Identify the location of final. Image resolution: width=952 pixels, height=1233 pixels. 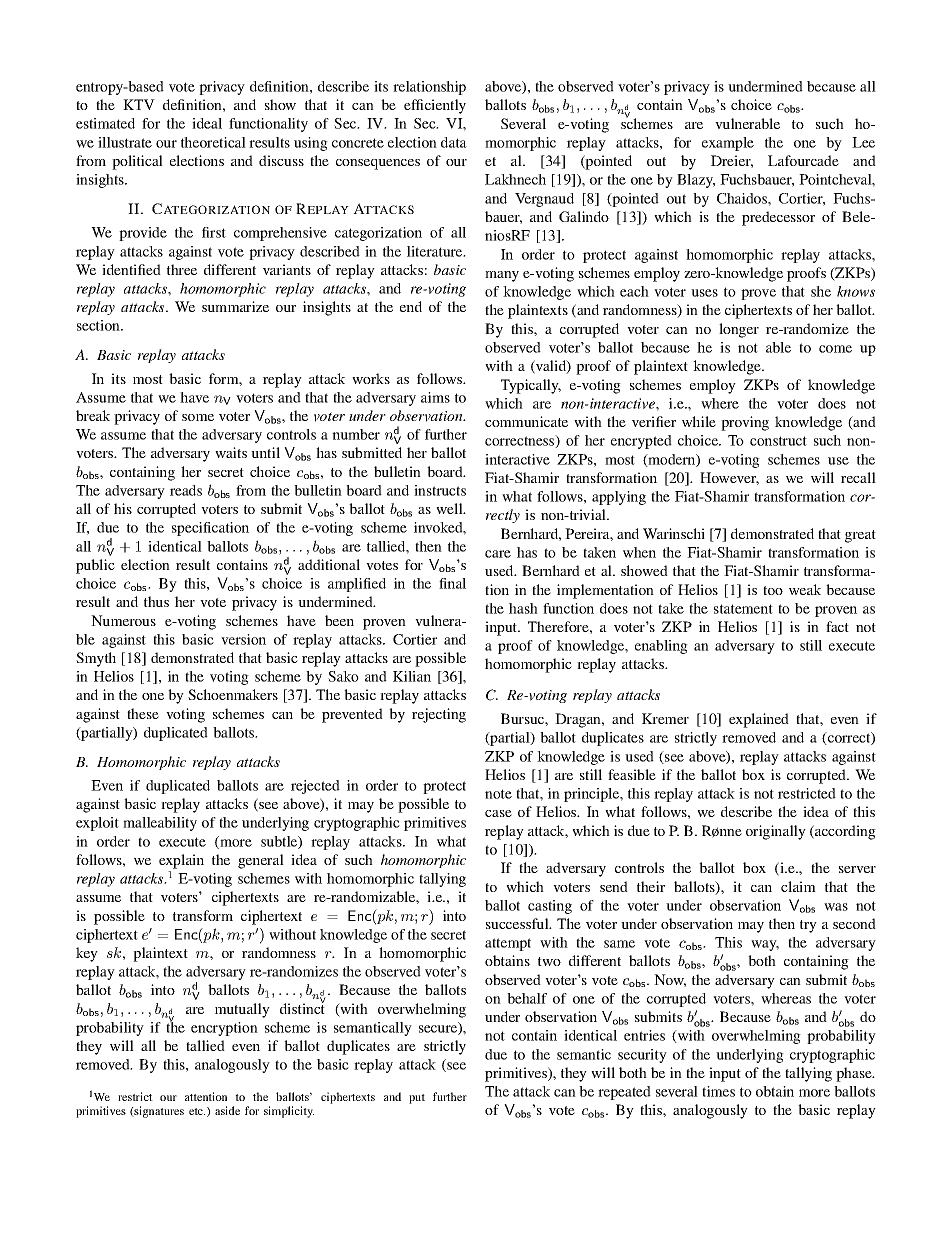
(452, 583).
